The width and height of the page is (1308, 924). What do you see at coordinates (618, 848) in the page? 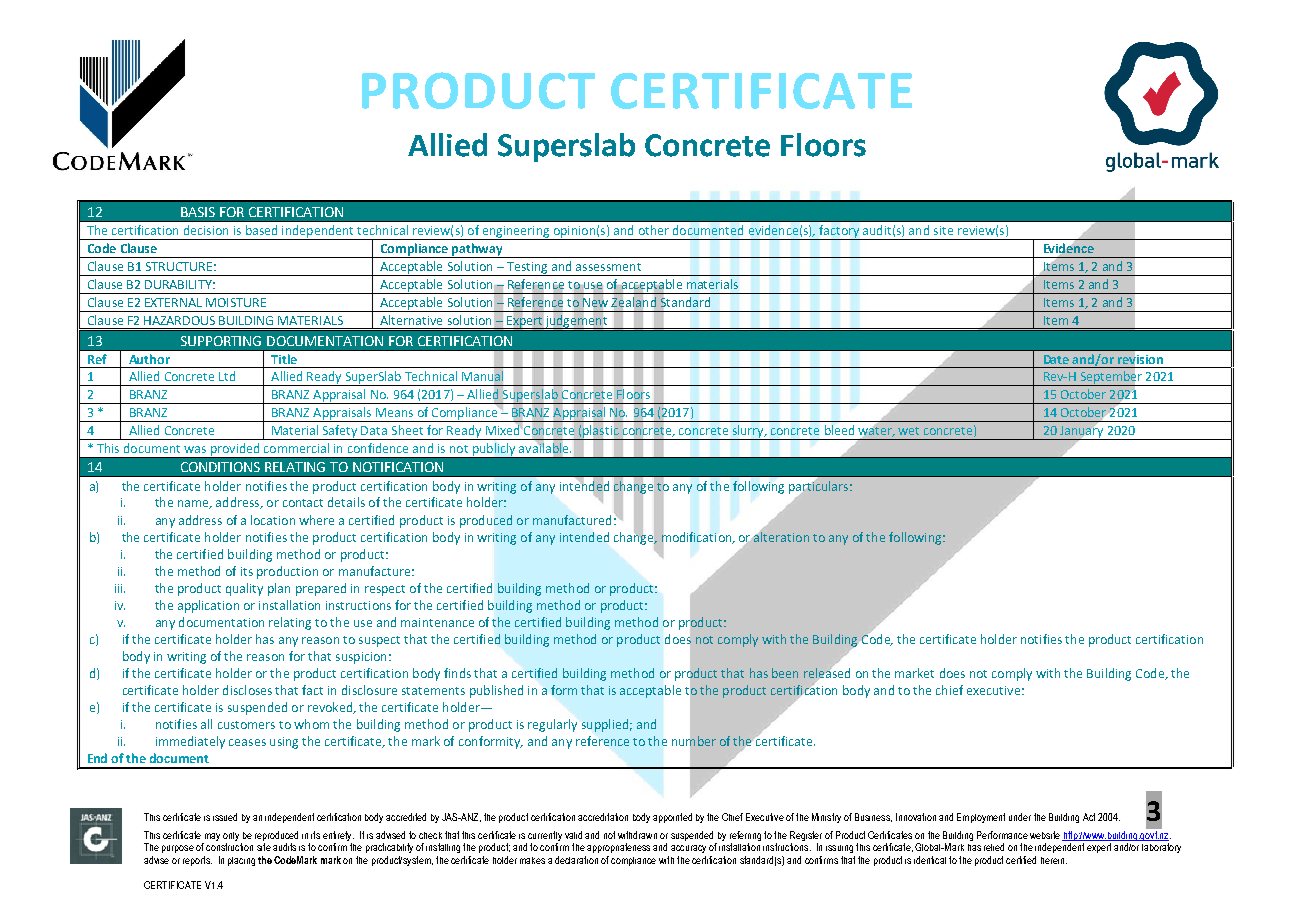
I see `appropriateness` at bounding box center [618, 848].
